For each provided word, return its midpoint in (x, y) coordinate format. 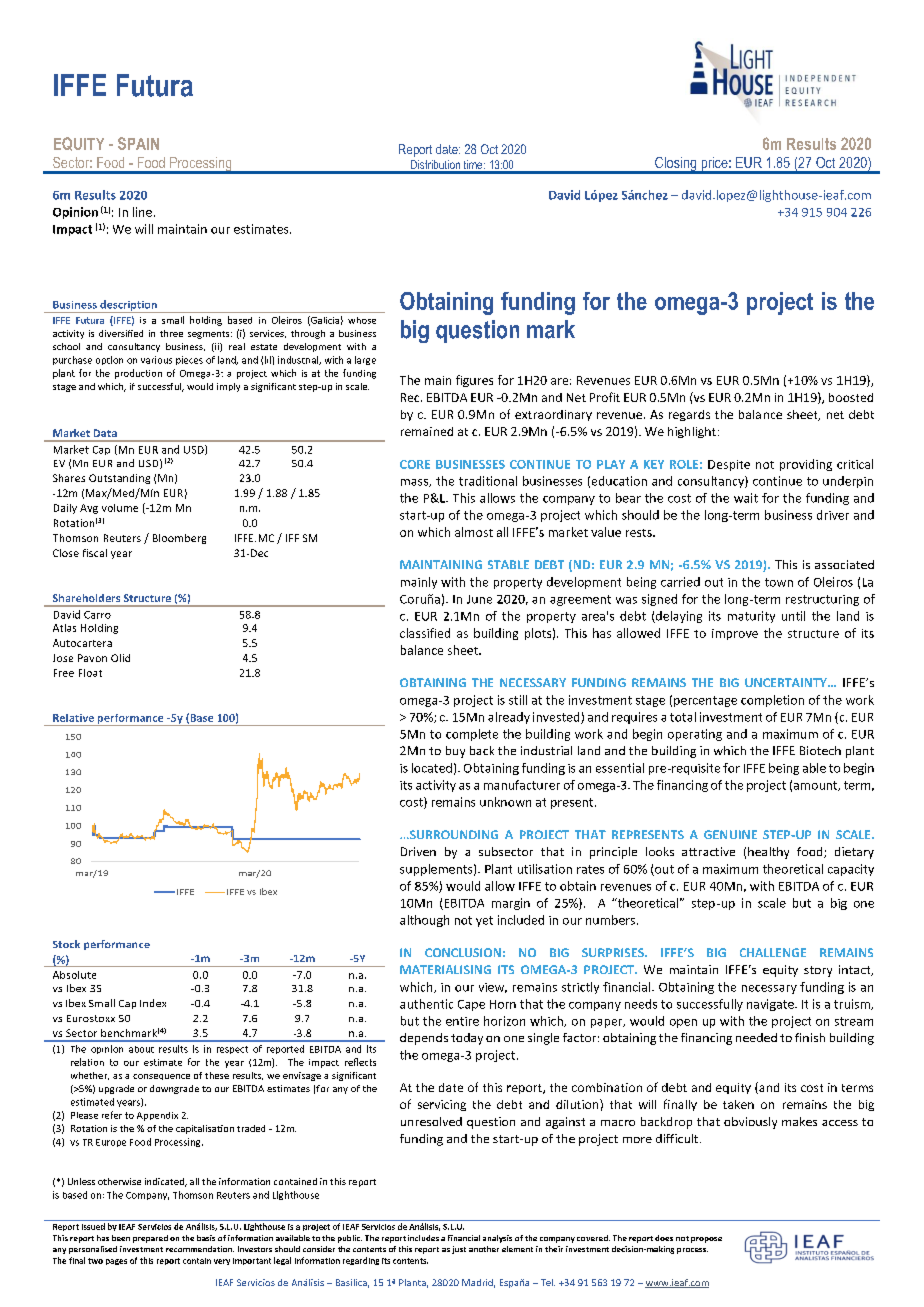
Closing (676, 165)
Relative (73, 718)
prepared (150, 1239)
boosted (851, 397)
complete (472, 735)
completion (772, 701)
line (142, 212)
